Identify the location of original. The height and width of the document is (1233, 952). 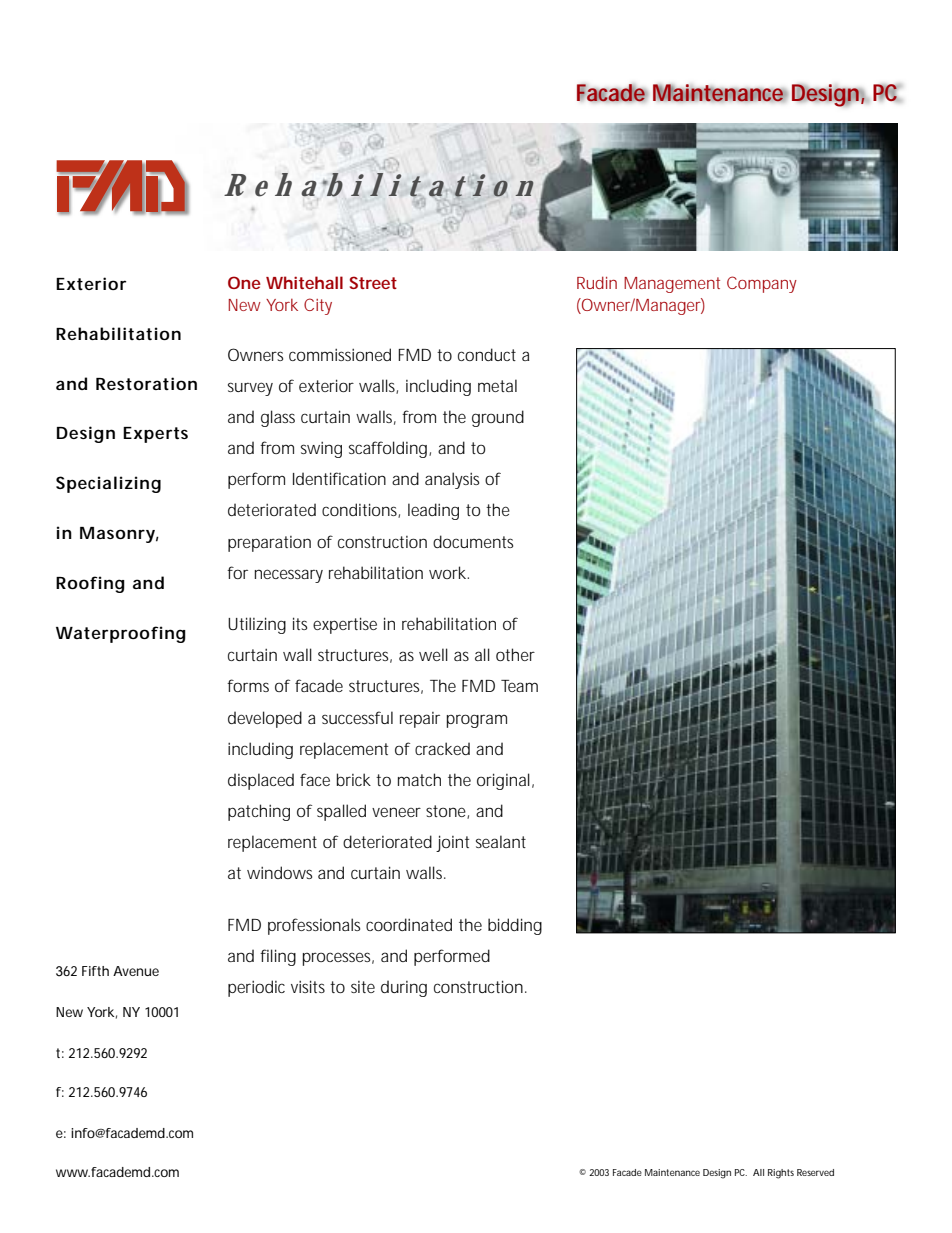
(505, 781).
